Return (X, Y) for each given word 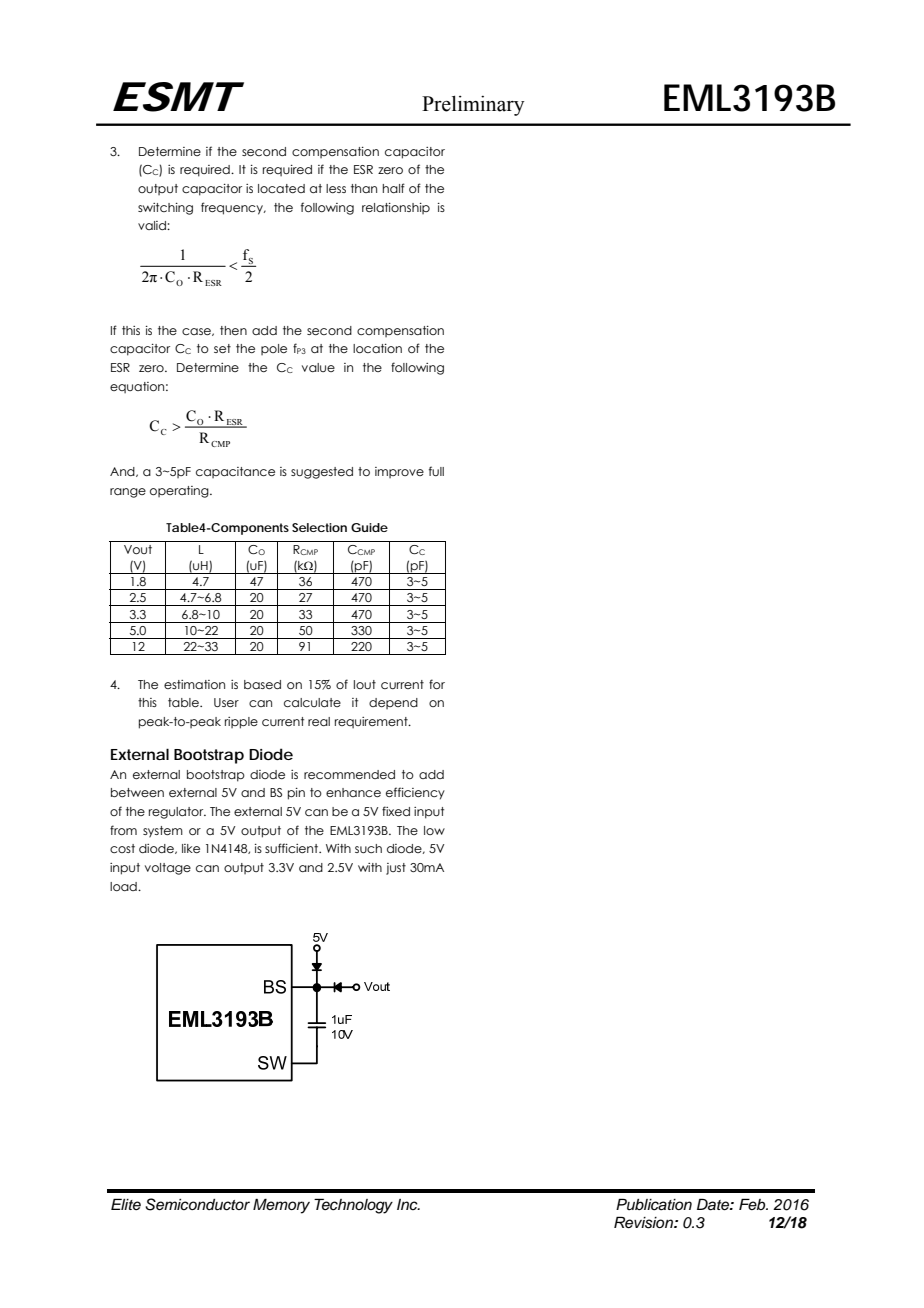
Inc (408, 1204)
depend (393, 703)
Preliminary (473, 105)
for (437, 684)
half (394, 188)
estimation (194, 684)
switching (165, 209)
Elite (126, 1204)
